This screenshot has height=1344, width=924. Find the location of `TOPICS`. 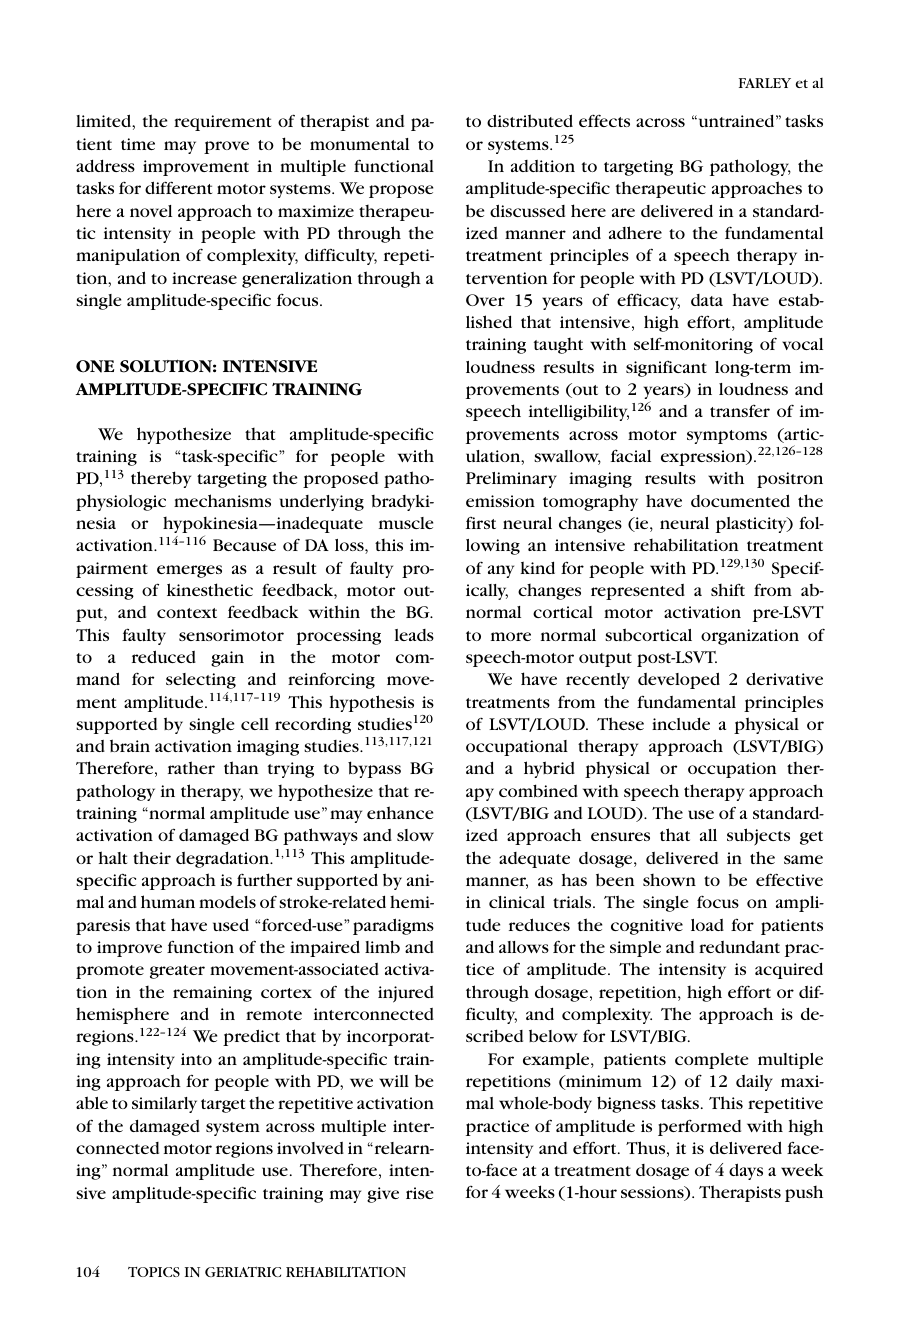

TOPICS is located at coordinates (154, 1272).
